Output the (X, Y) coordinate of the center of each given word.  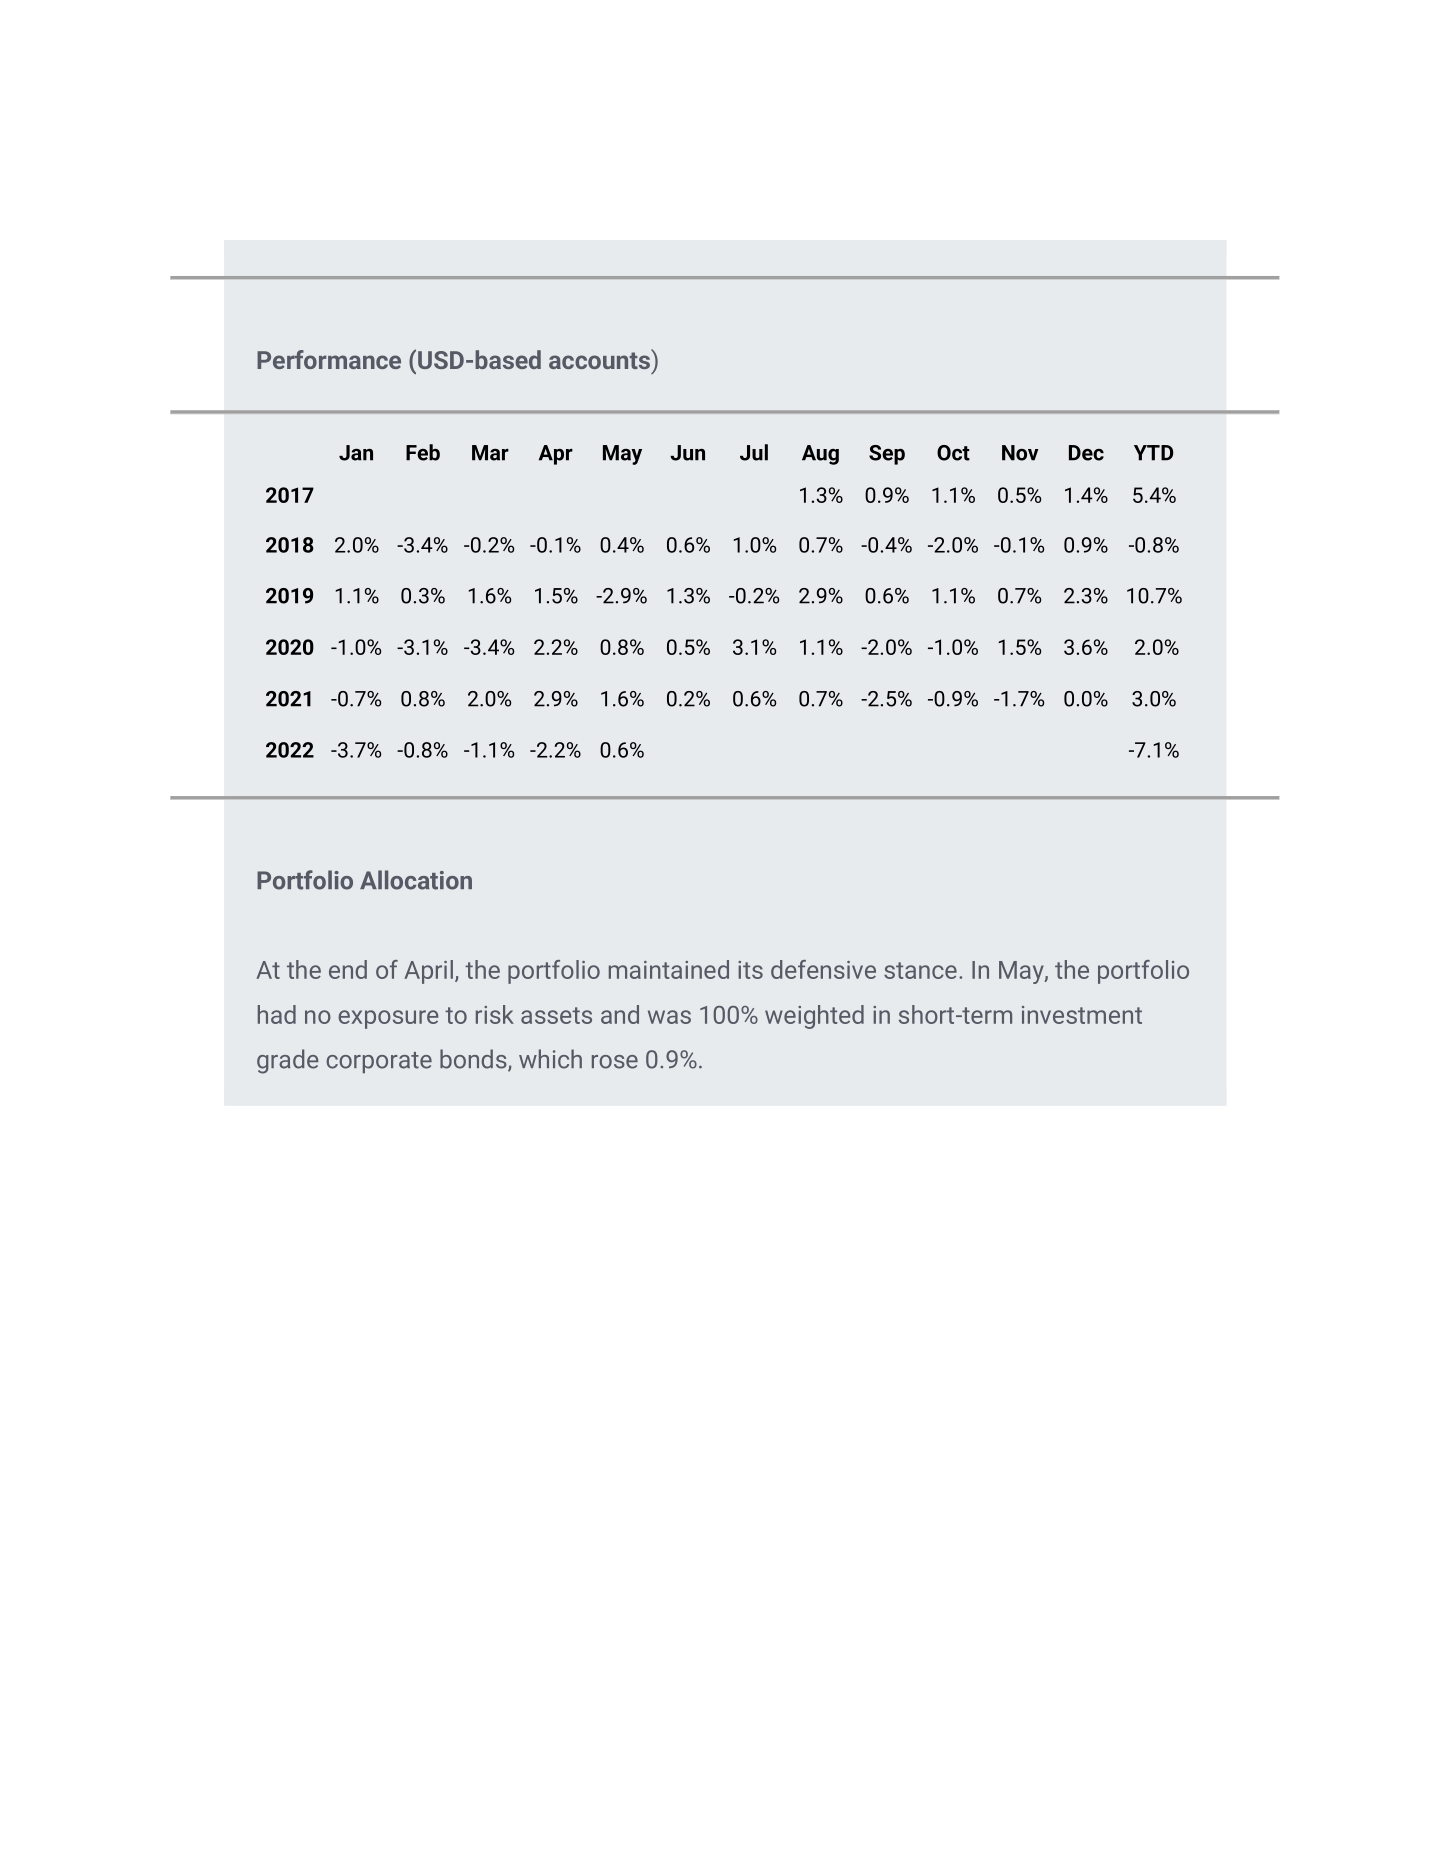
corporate (379, 1062)
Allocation (416, 880)
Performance (329, 359)
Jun (687, 453)
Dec (1086, 453)
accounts (600, 359)
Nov (1020, 453)
